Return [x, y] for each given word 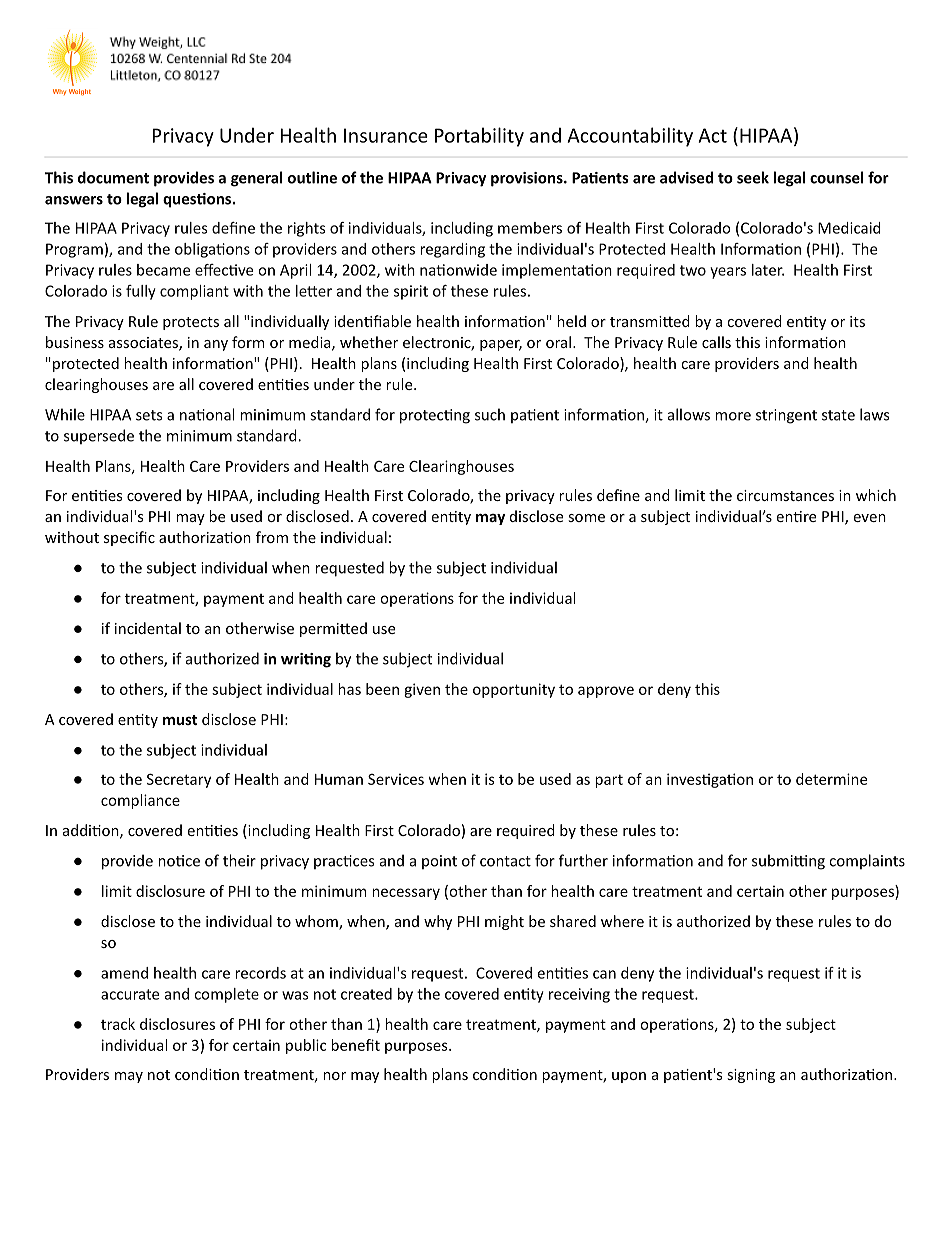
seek [753, 177]
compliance [140, 801]
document [113, 177]
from [272, 537]
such [490, 414]
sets [149, 415]
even [870, 518]
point [439, 862]
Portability [479, 137]
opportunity [514, 690]
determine [831, 779]
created [366, 994]
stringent [786, 416]
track [118, 1024]
